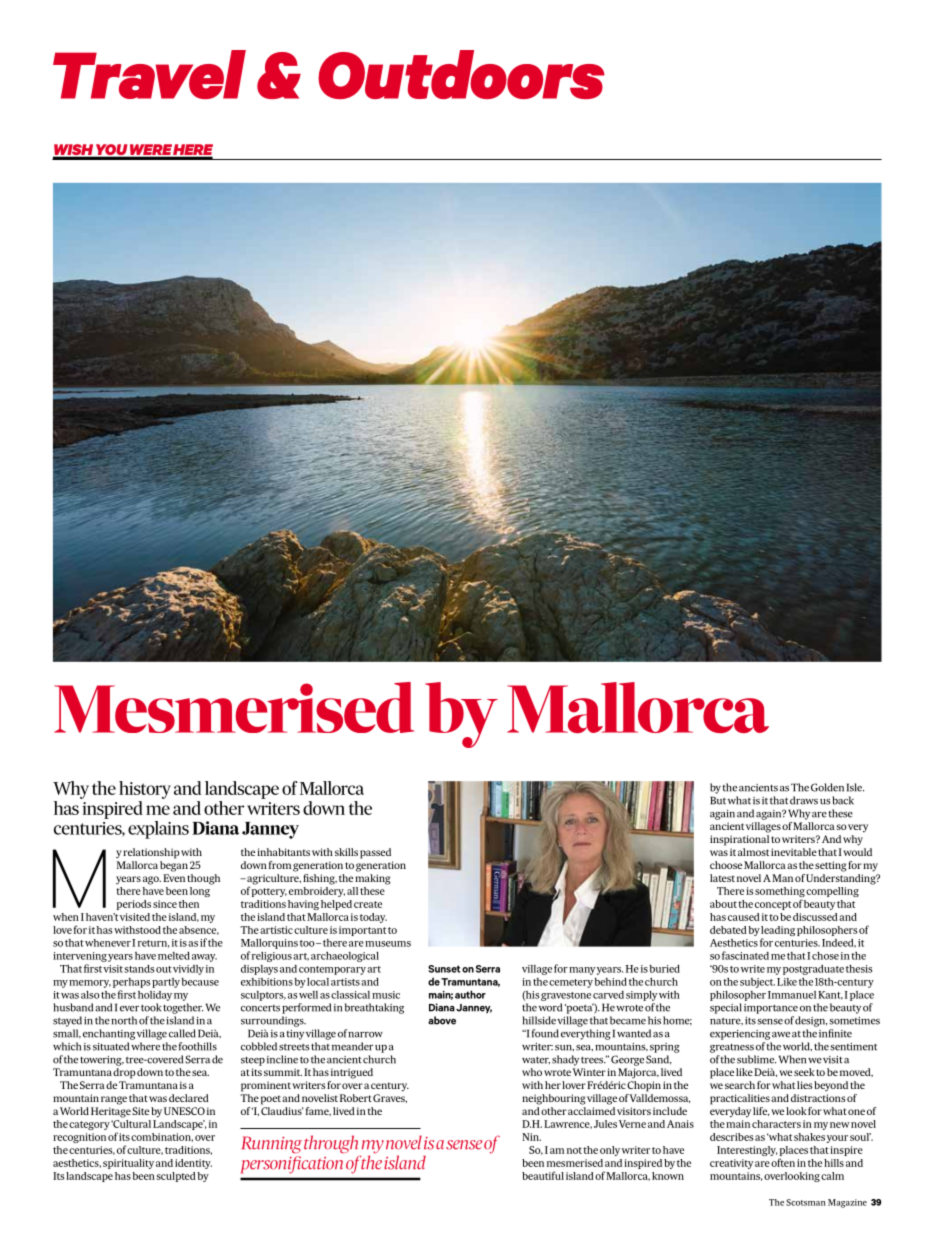 The image size is (952, 1235). What do you see at coordinates (158, 830) in the screenshot?
I see `explains` at bounding box center [158, 830].
